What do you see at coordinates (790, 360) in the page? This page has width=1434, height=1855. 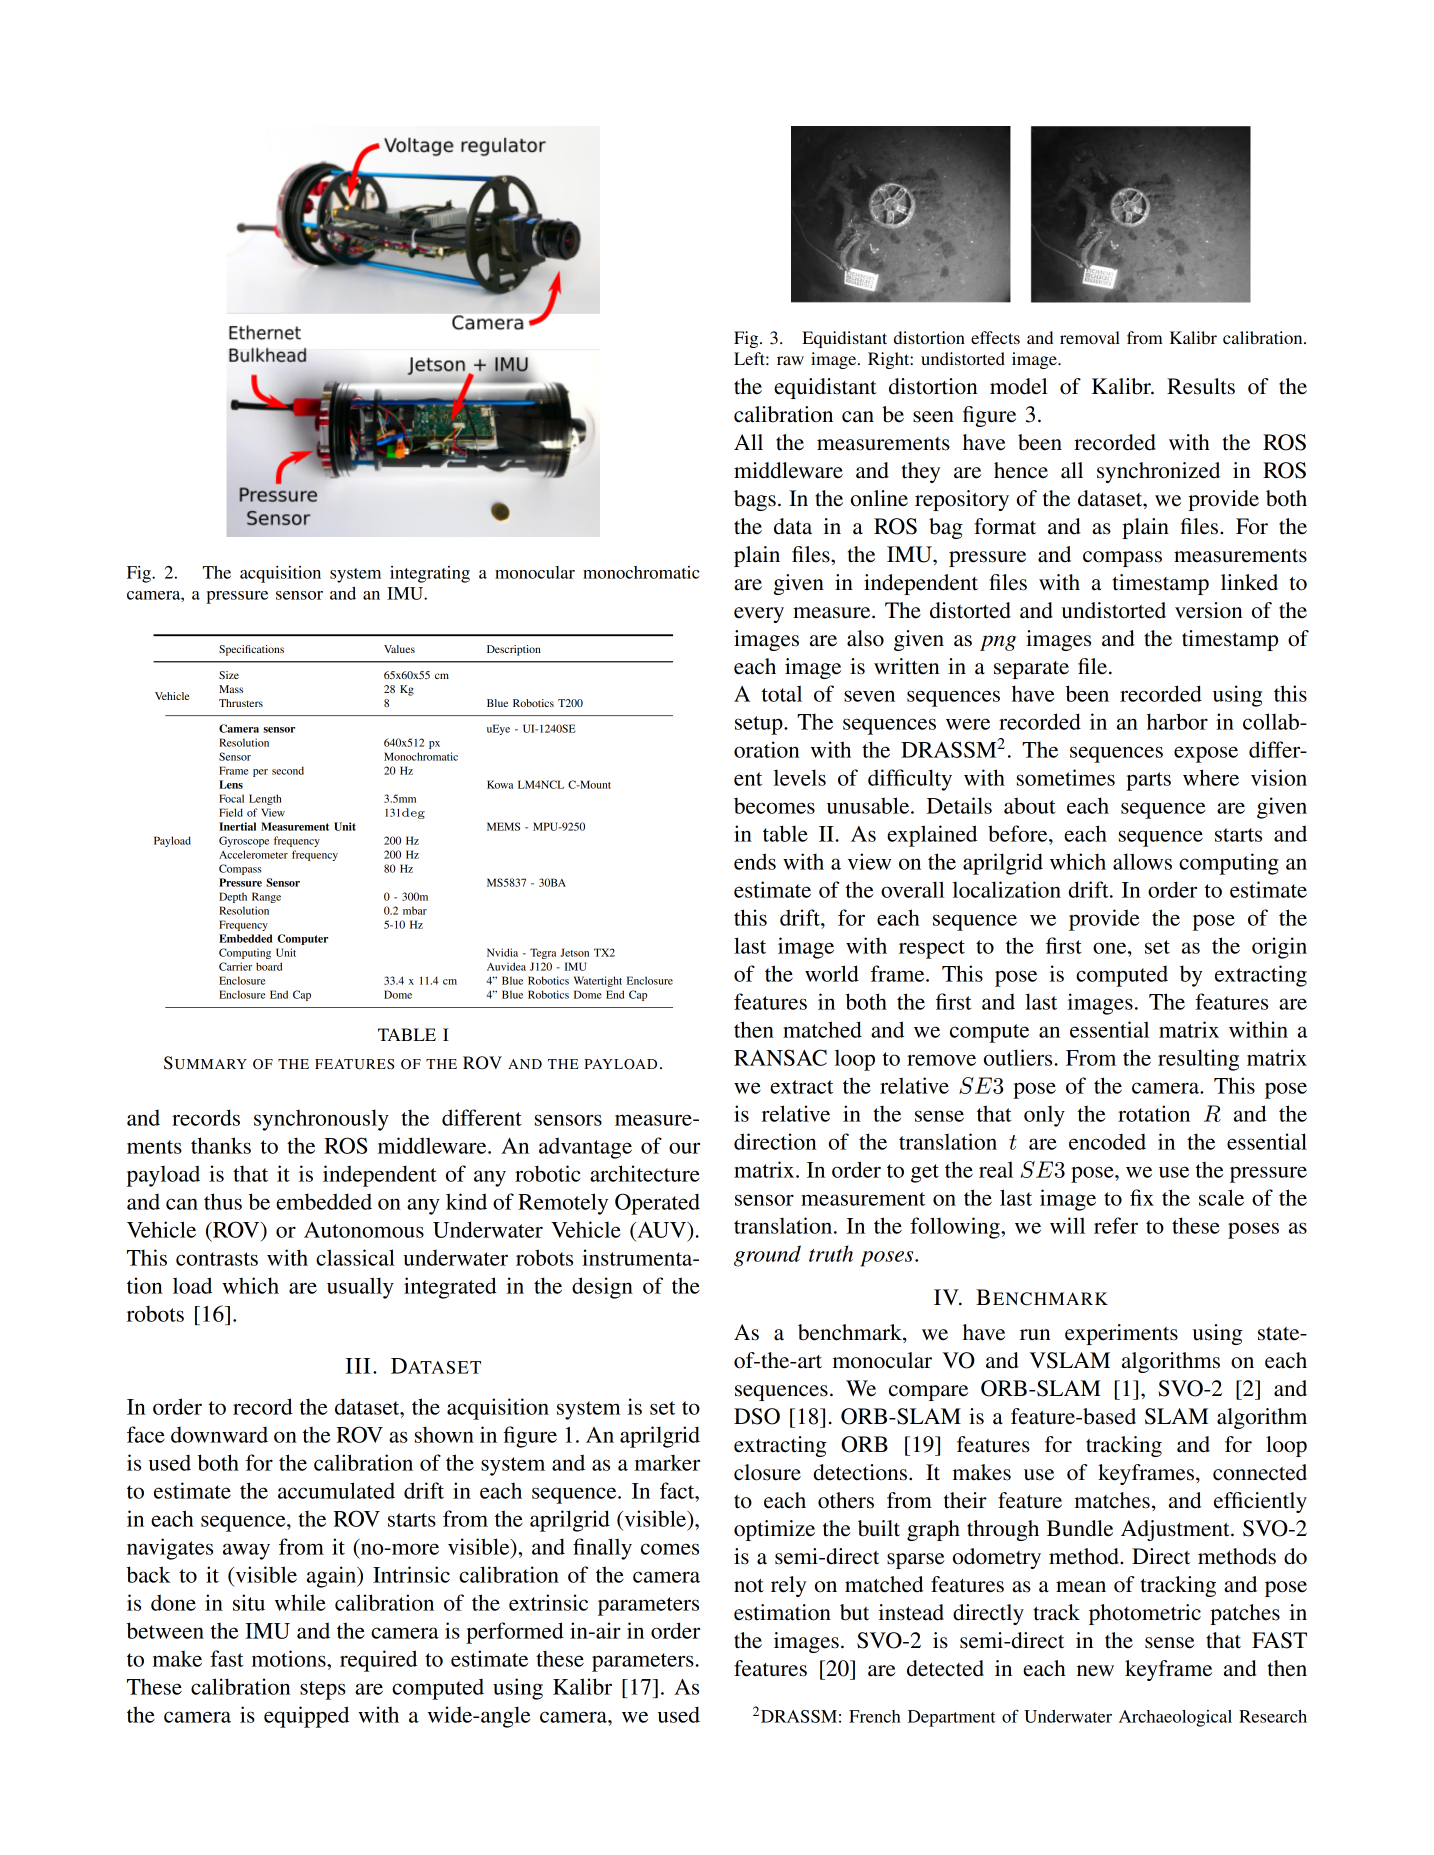 I see `raw` at bounding box center [790, 360].
